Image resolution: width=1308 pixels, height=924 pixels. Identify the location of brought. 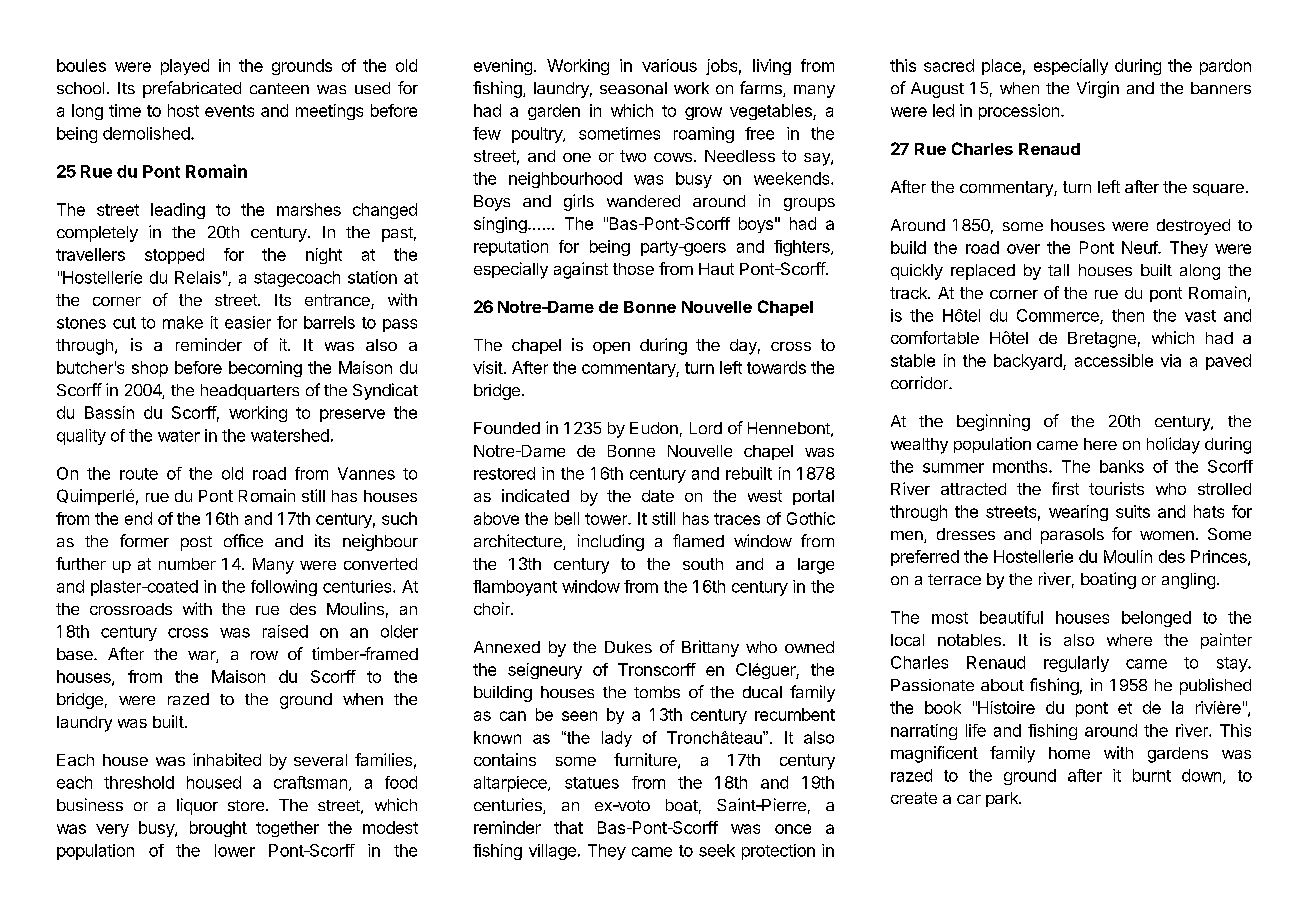
(218, 829).
